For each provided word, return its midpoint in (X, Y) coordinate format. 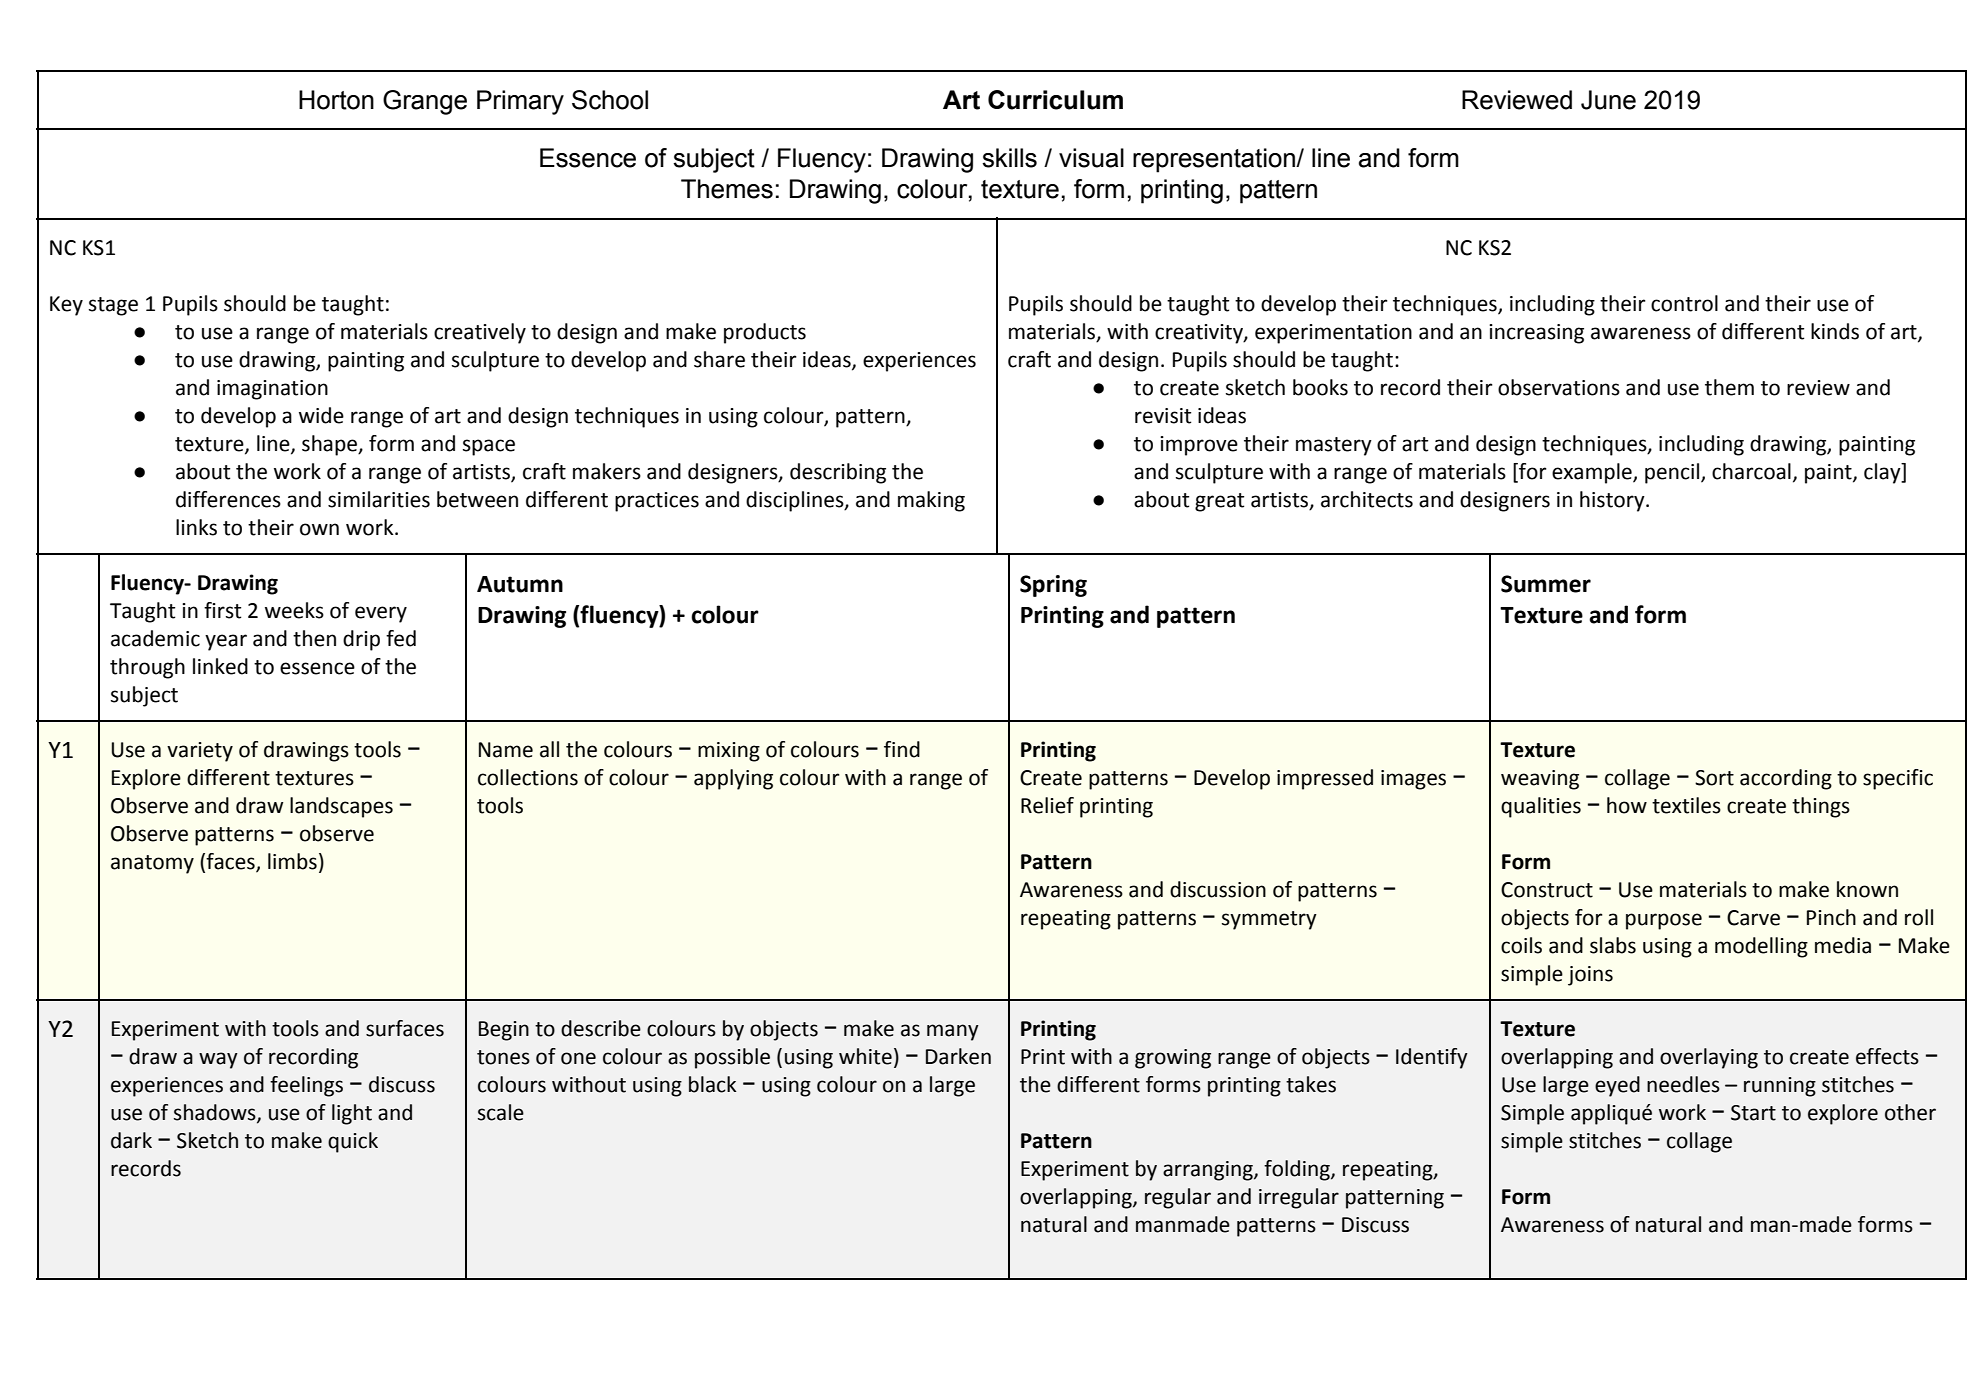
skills (1009, 158)
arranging (1209, 1171)
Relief (1047, 805)
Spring (1053, 586)
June (1608, 100)
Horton (336, 100)
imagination (272, 390)
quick (353, 1142)
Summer (1546, 584)
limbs (292, 861)
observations (1559, 387)
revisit (1163, 416)
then (314, 638)
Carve (1753, 918)
